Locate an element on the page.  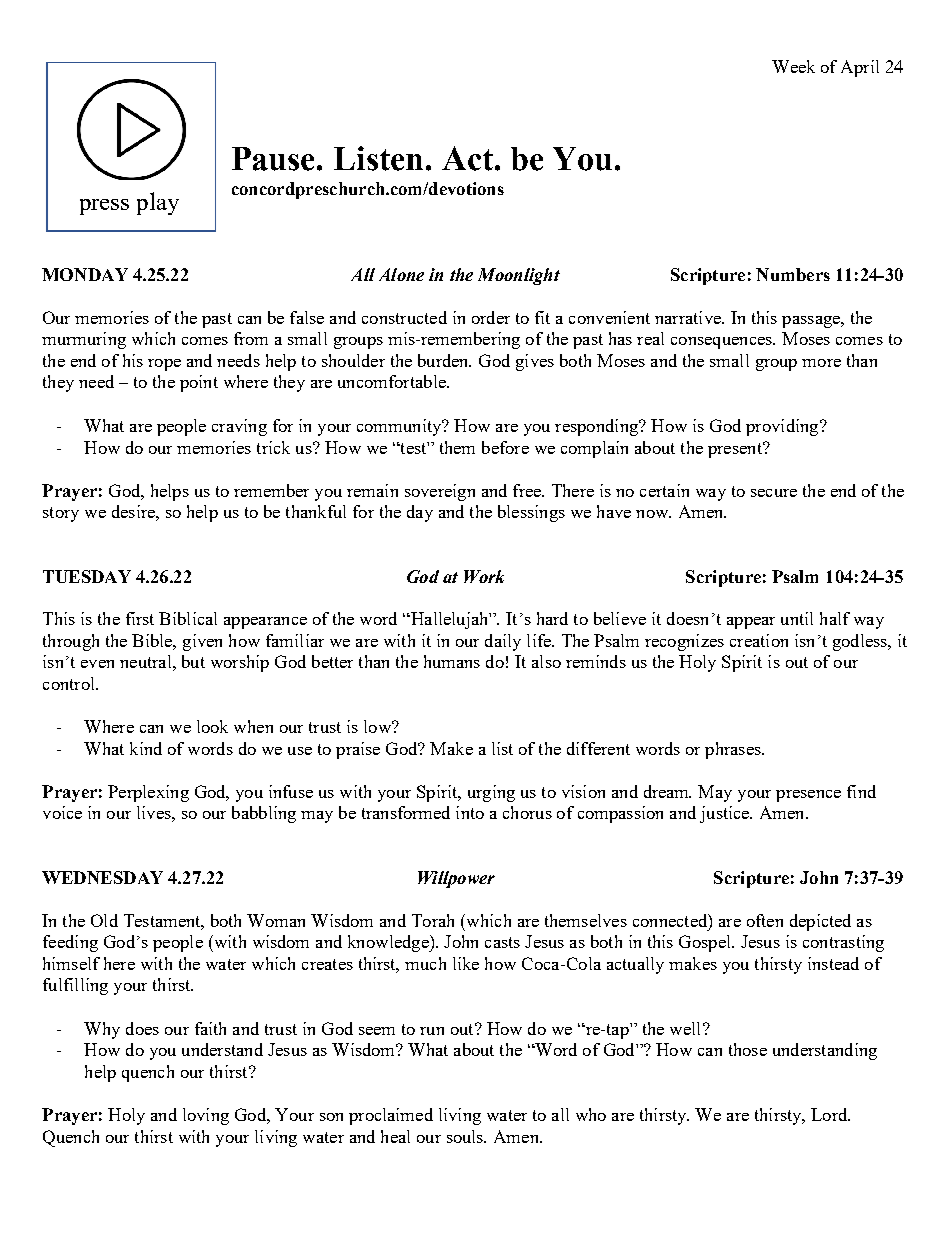
loving is located at coordinates (206, 1116).
